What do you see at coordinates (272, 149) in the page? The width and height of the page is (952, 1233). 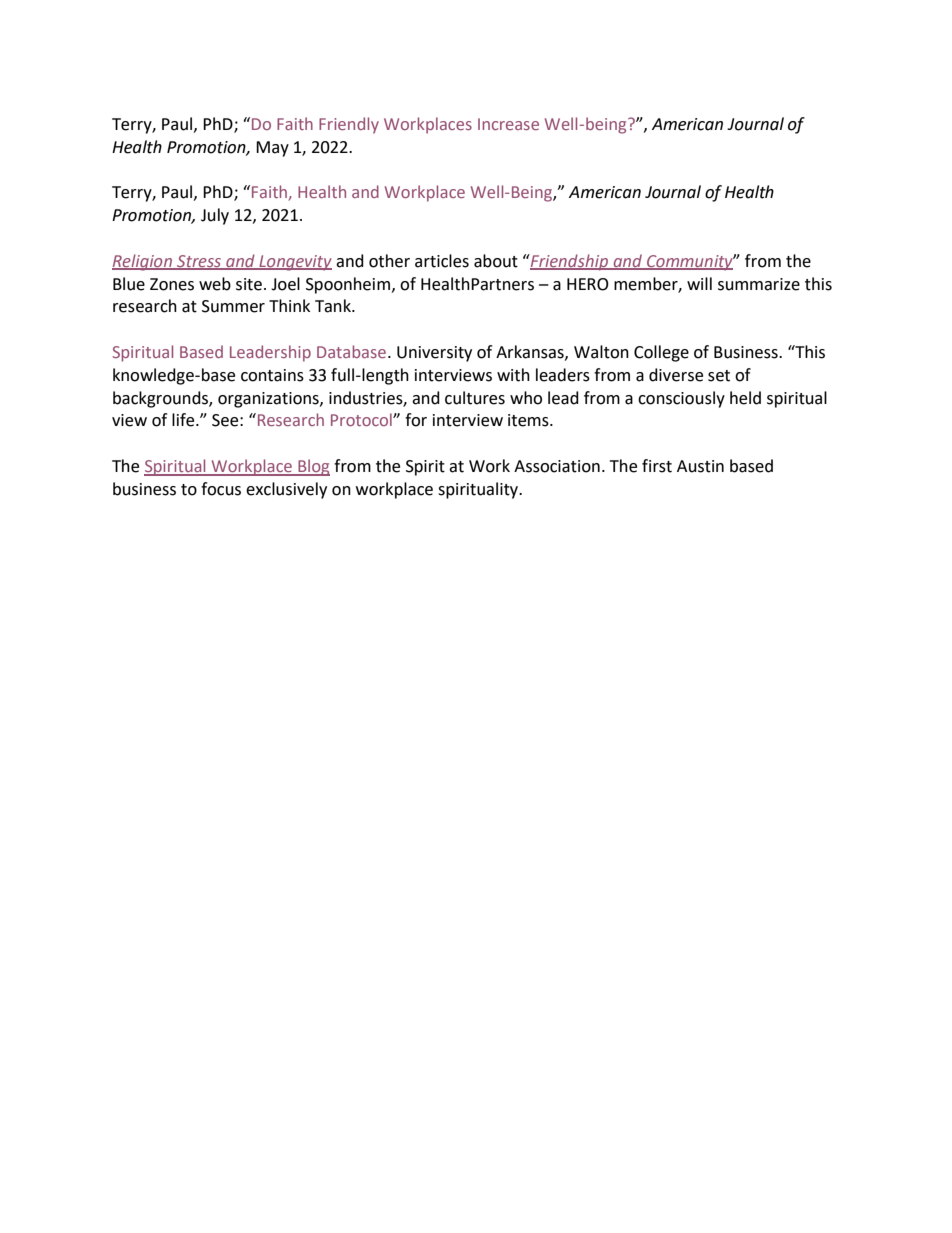 I see `May` at bounding box center [272, 149].
